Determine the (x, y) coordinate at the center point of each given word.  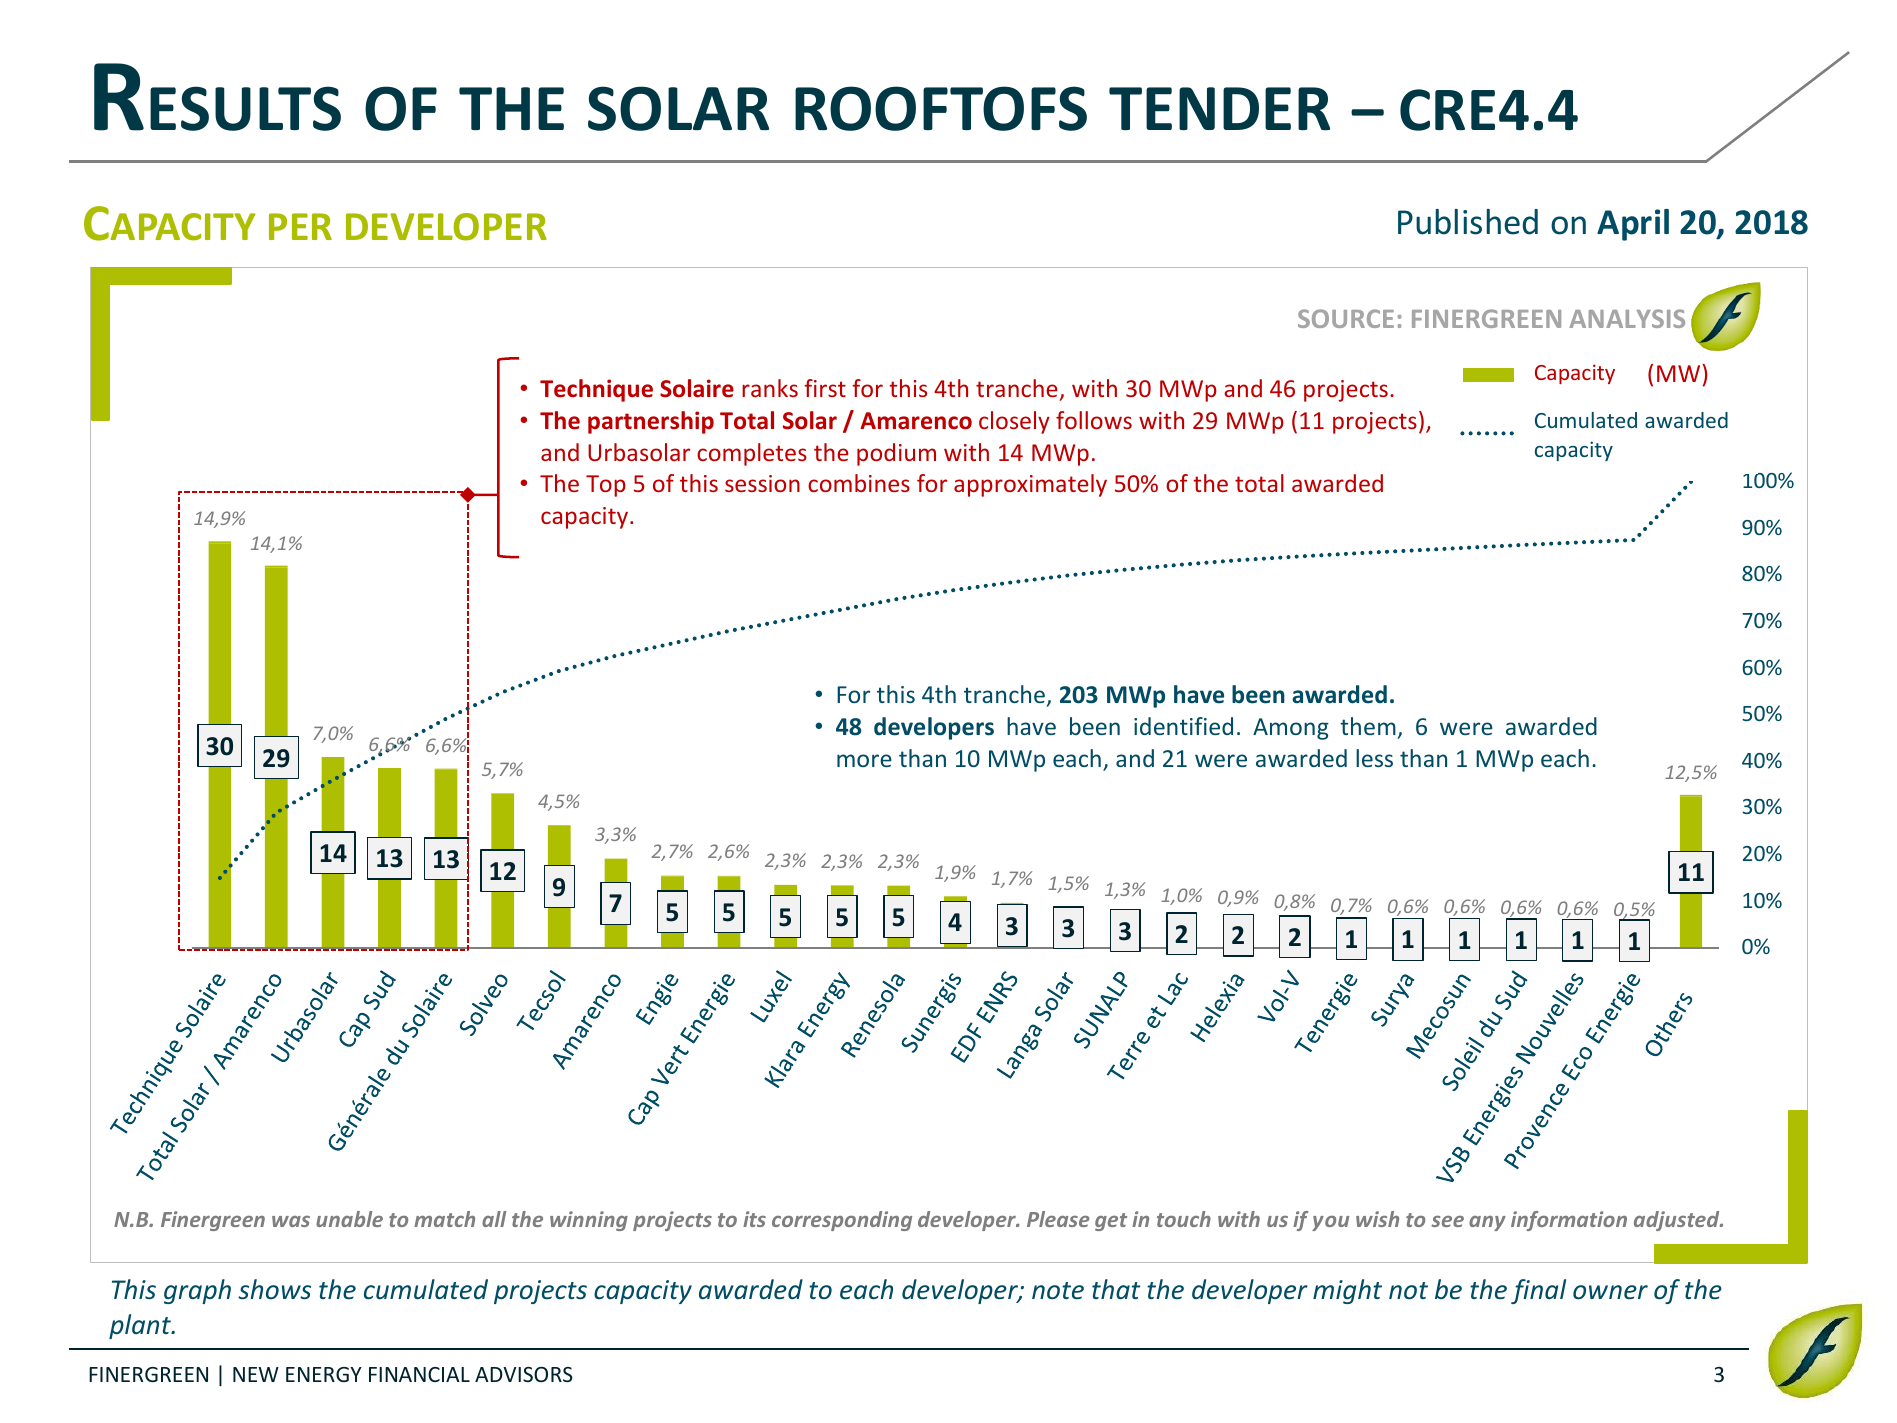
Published (1468, 222)
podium (896, 454)
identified (1183, 726)
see (1447, 1221)
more (864, 760)
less (1374, 758)
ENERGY (324, 1374)
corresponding (842, 1221)
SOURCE (1346, 318)
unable (349, 1219)
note (1058, 1290)
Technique (596, 390)
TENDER (1219, 108)
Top (606, 486)
